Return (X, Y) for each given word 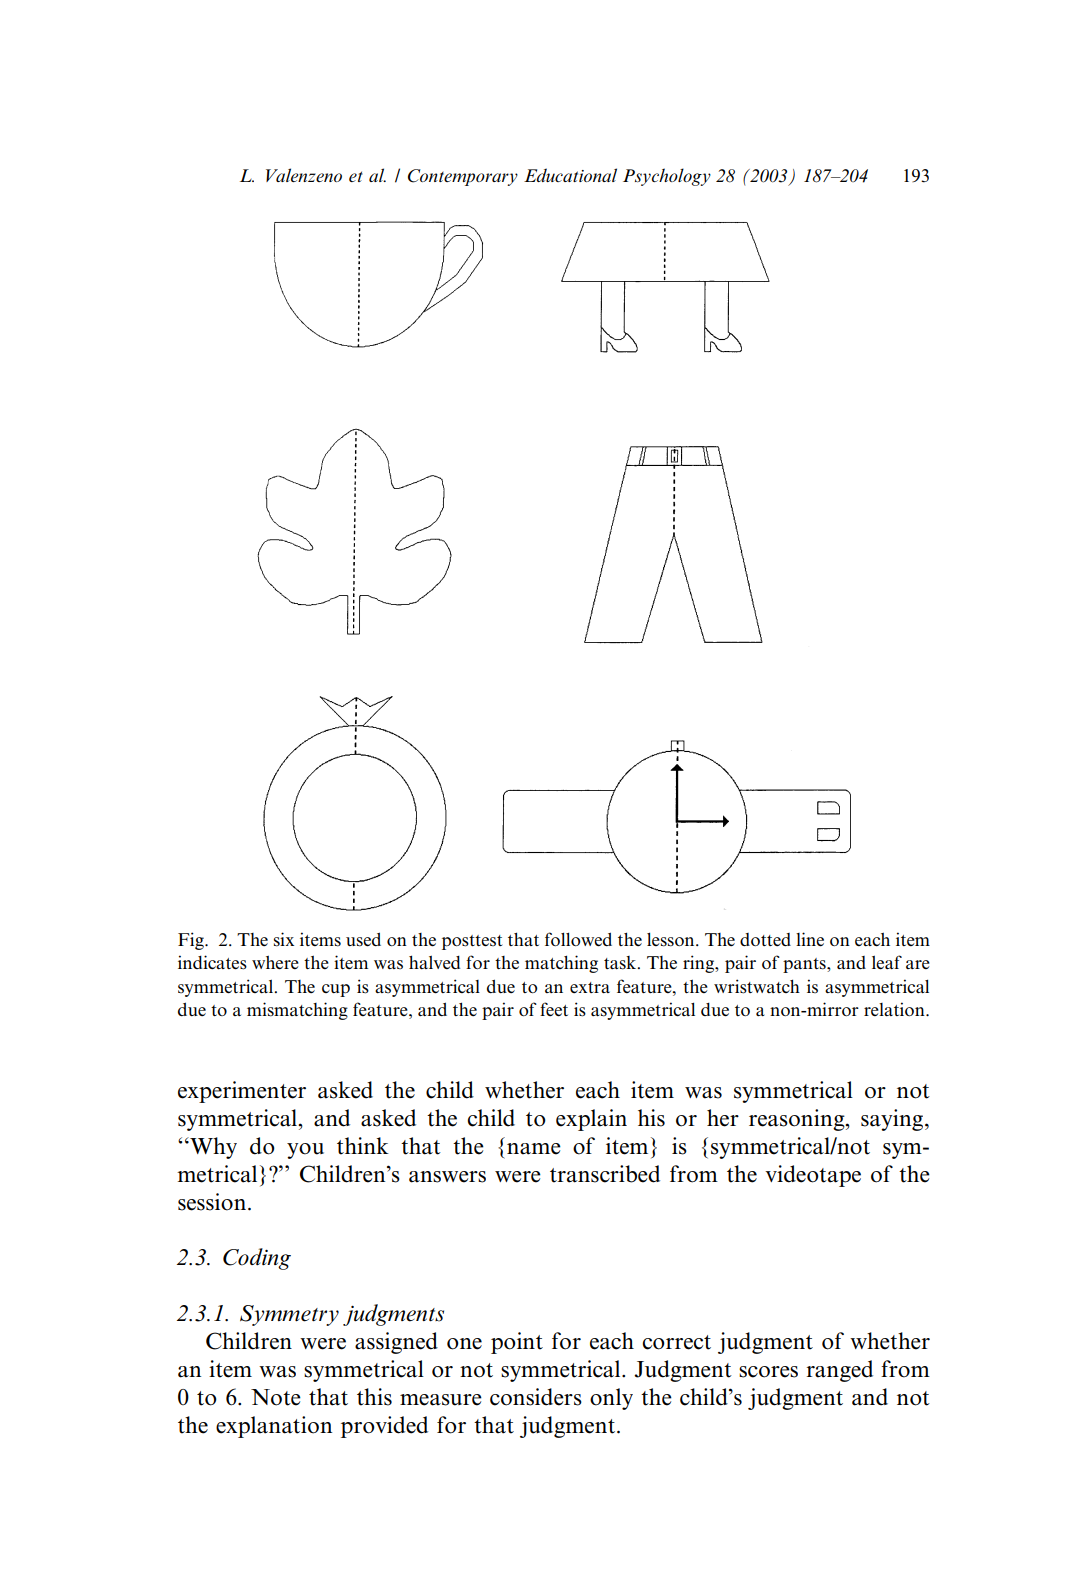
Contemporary (463, 177)
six (284, 939)
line (810, 939)
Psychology (667, 177)
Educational (570, 175)
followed (578, 939)
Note (276, 1397)
